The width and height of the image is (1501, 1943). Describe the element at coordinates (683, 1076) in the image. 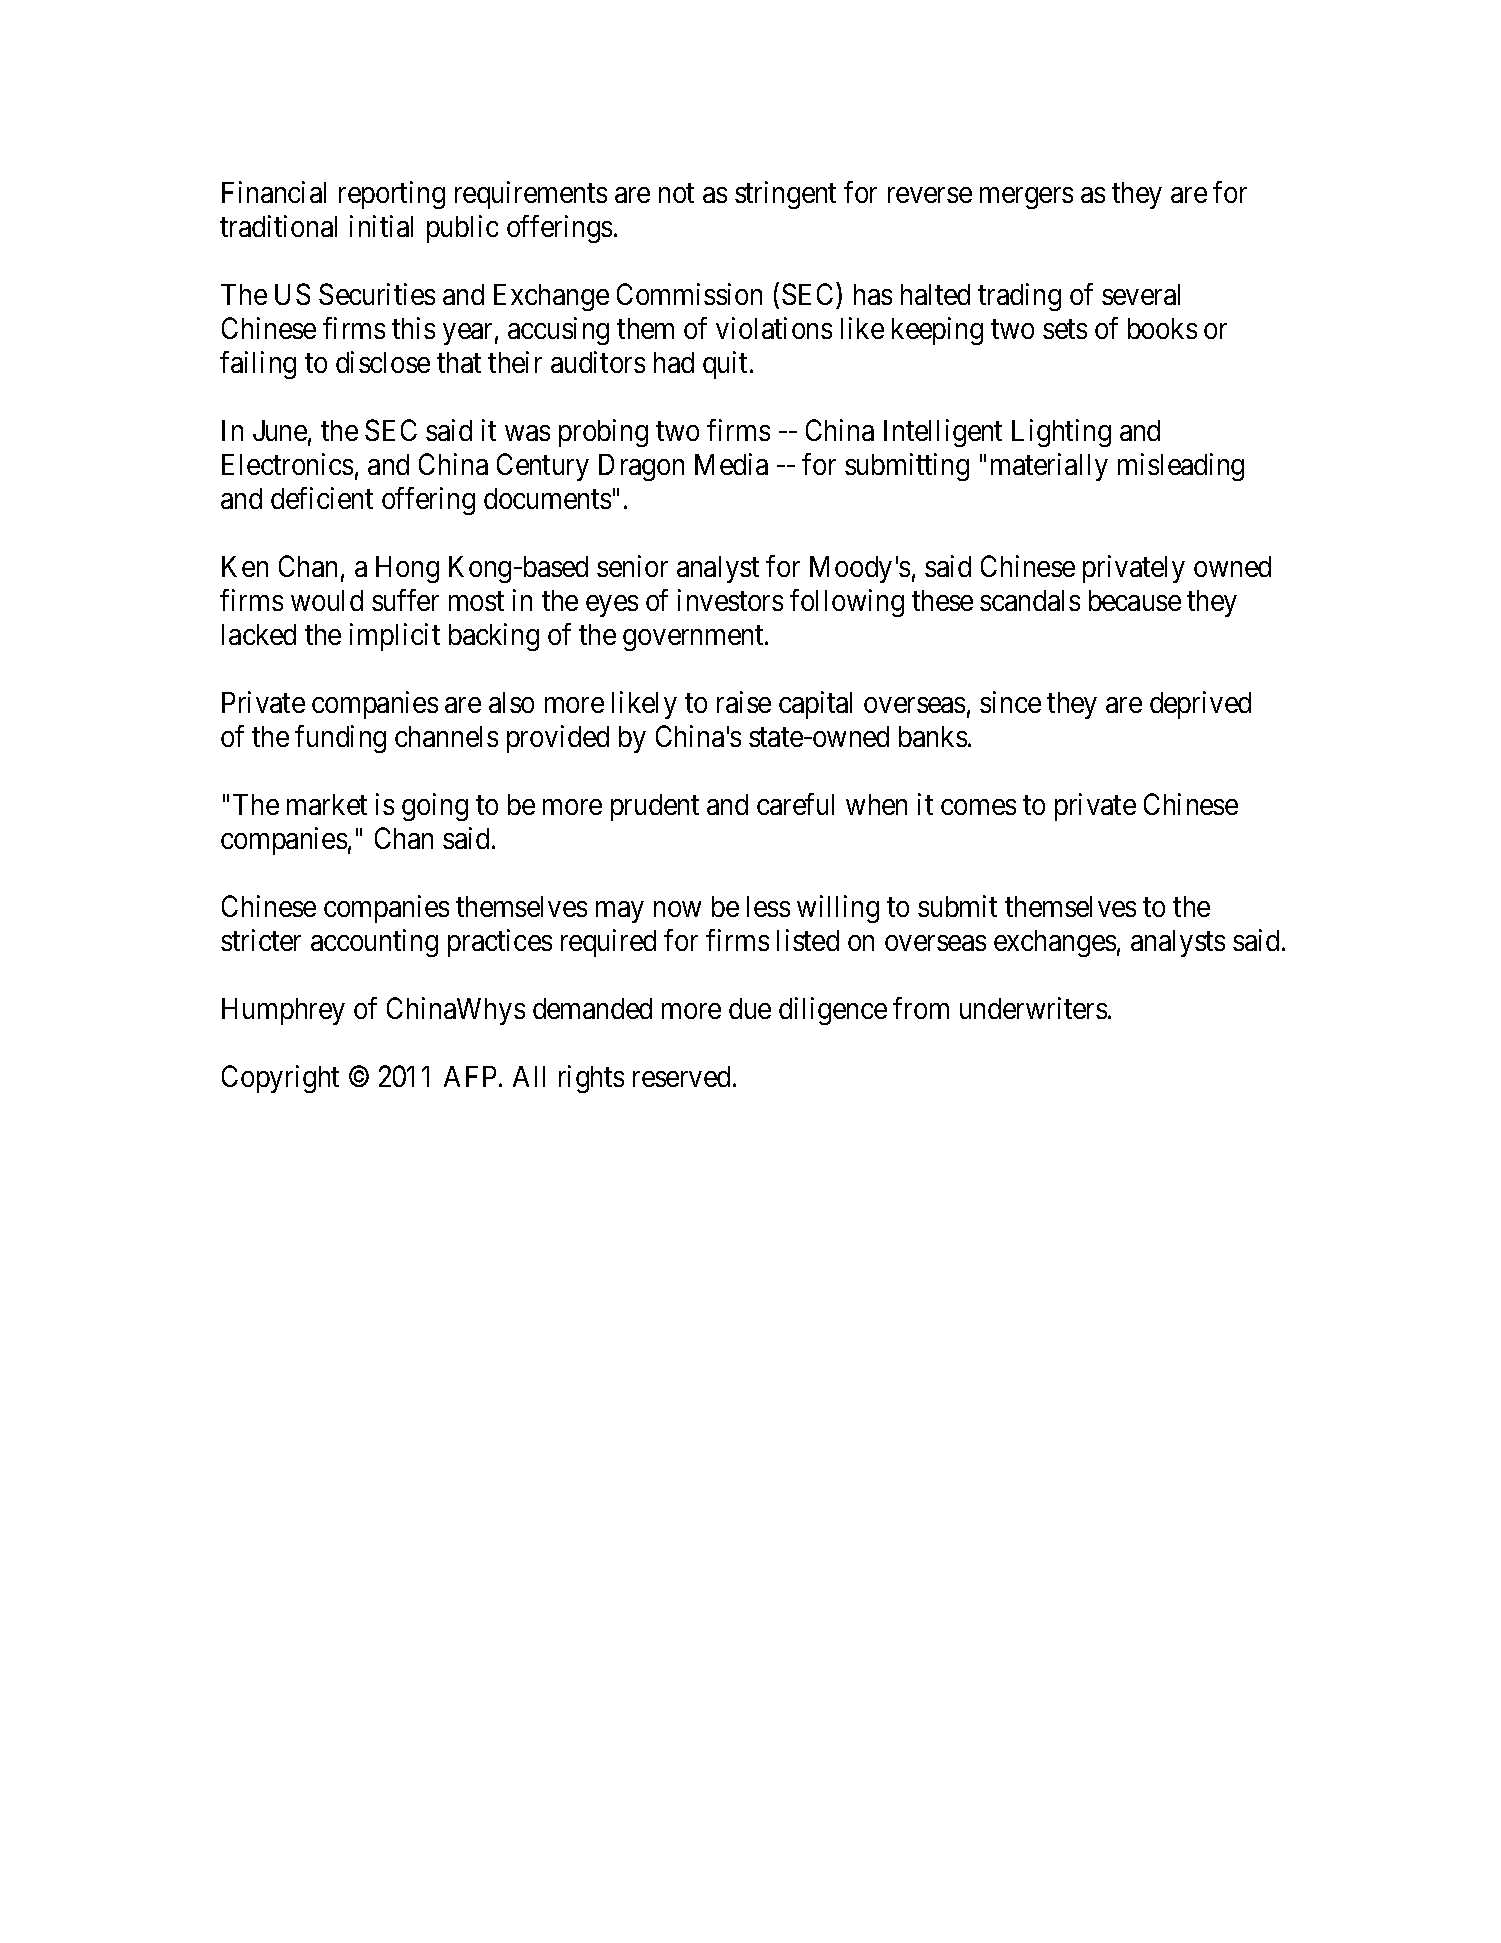

I see `reserved` at that location.
